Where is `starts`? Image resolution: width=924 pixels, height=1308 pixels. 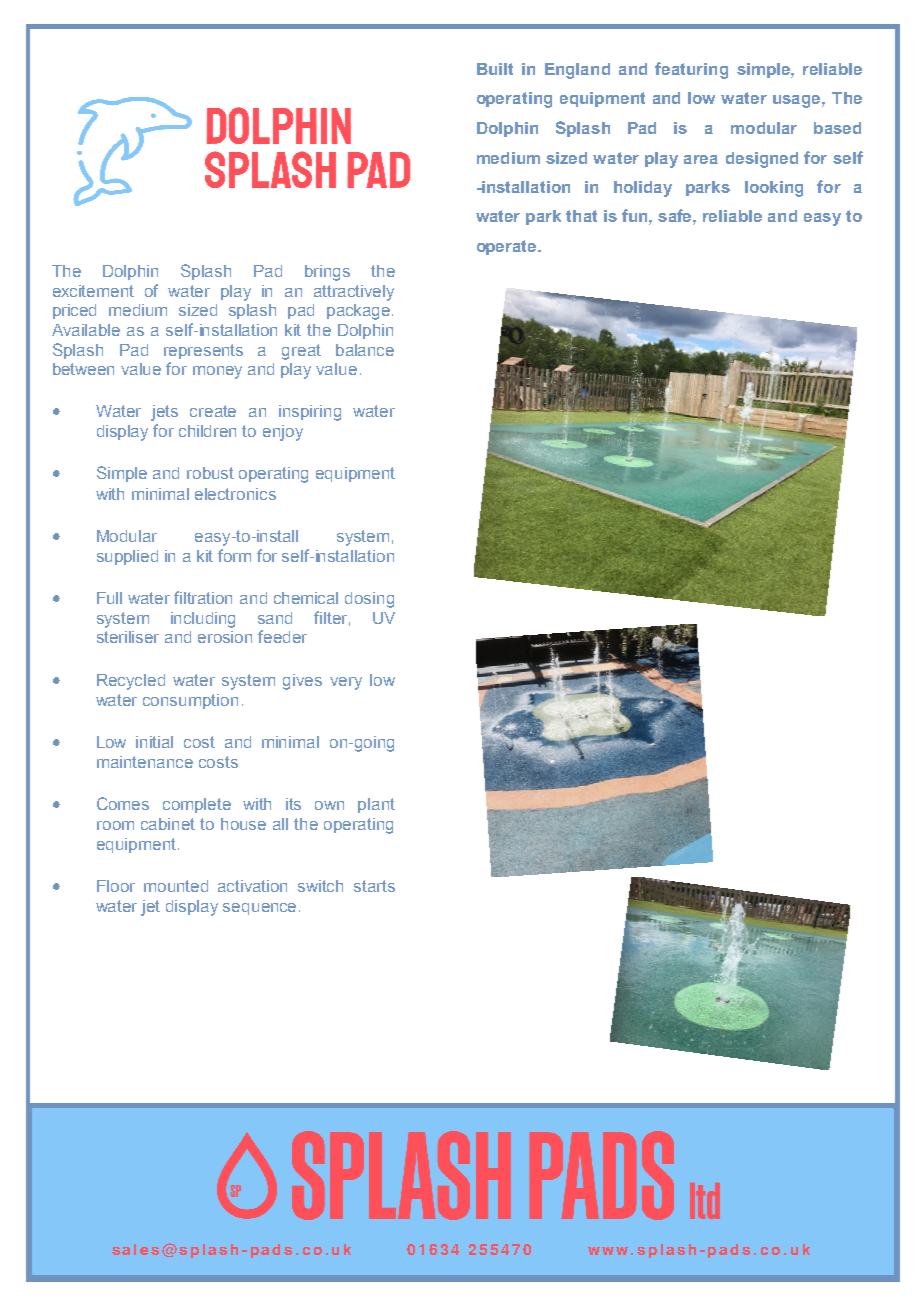
starts is located at coordinates (374, 886).
